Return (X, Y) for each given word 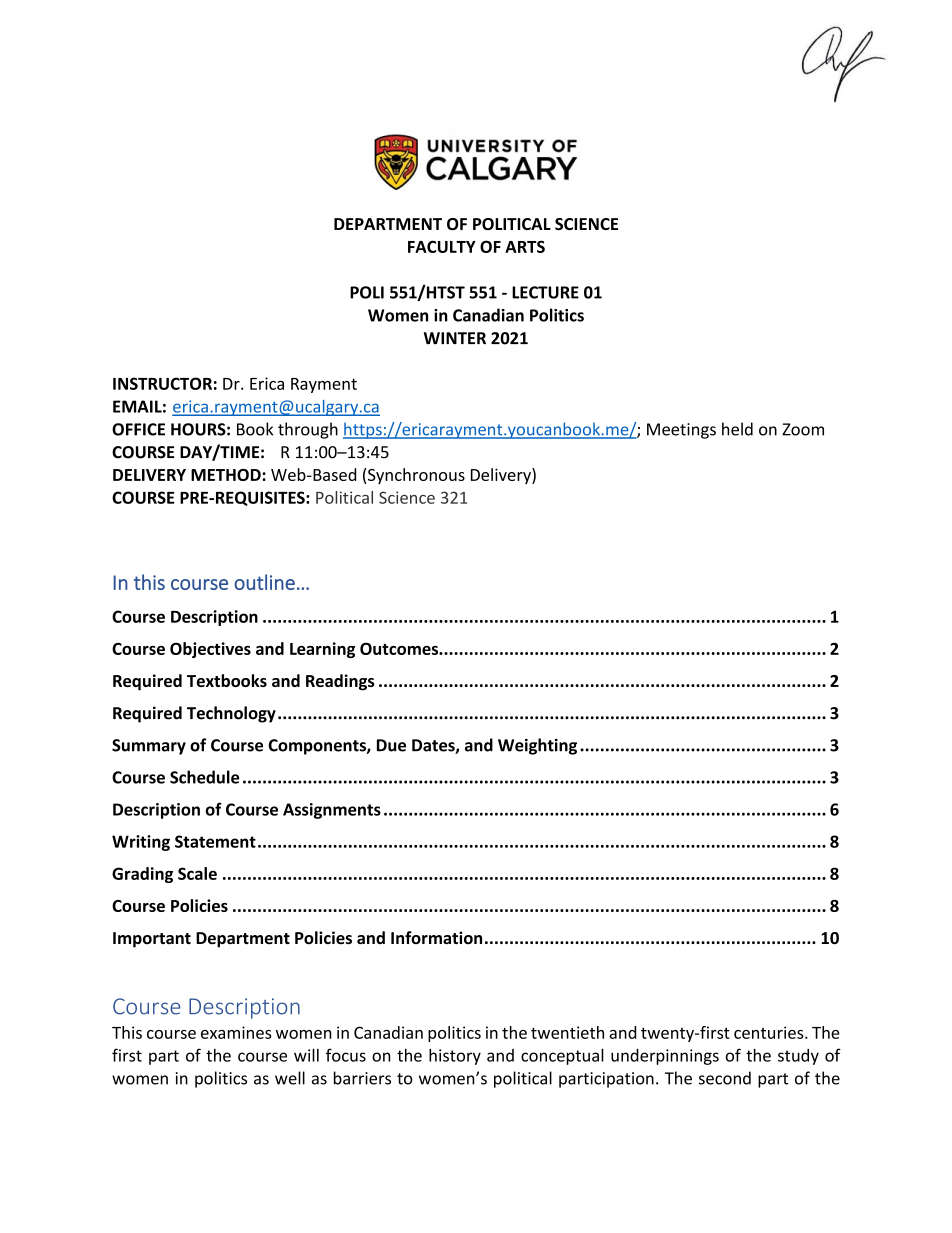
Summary (149, 747)
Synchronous (416, 476)
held (737, 429)
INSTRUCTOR (162, 383)
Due (391, 745)
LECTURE (545, 292)
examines (236, 1032)
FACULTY (442, 246)
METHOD (227, 475)
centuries (770, 1032)
